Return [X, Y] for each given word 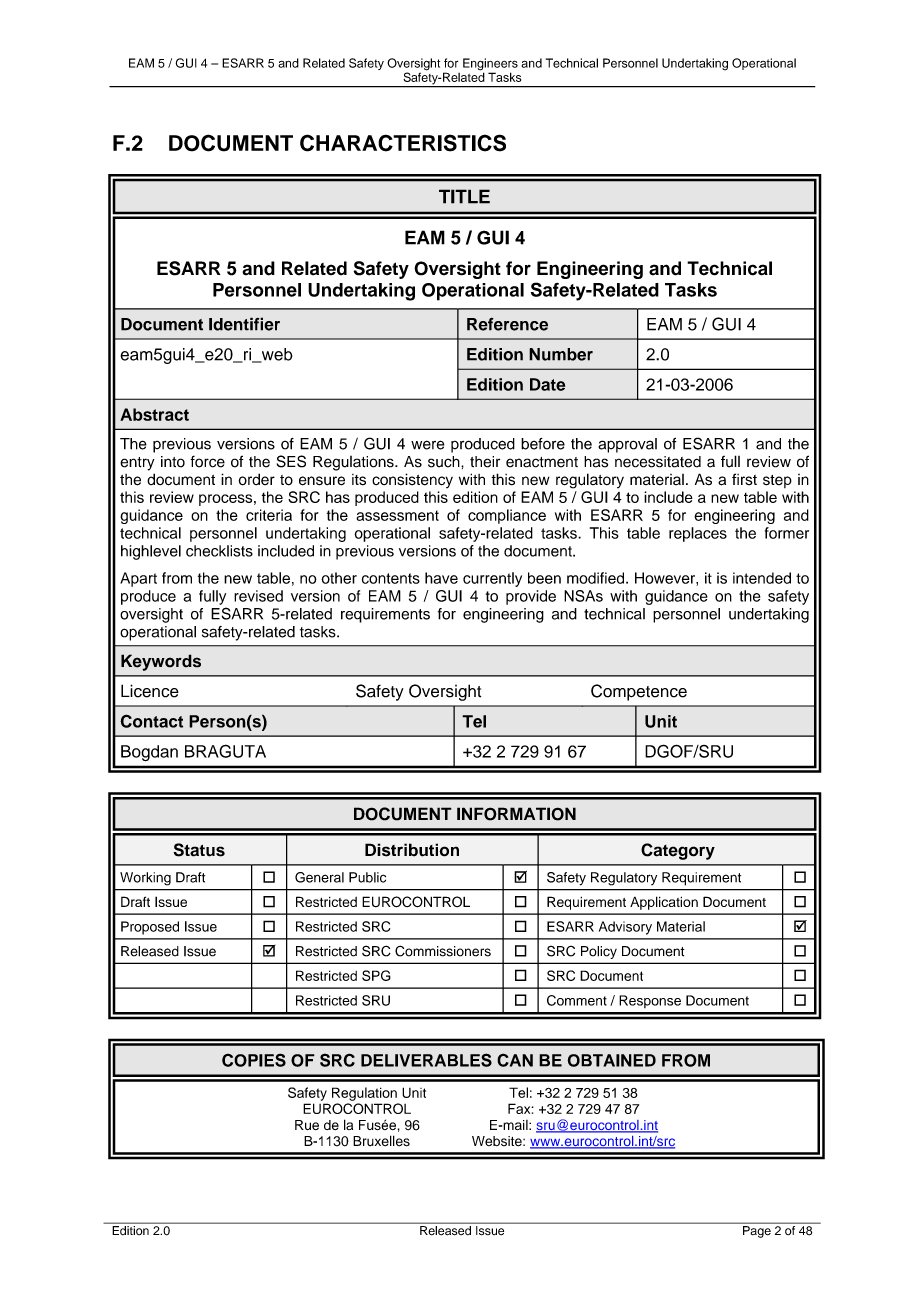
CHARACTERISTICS [403, 143]
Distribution [412, 850]
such [445, 462]
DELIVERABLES [426, 1060]
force [207, 461]
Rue [307, 1125]
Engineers [490, 65]
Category [678, 851]
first [744, 479]
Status [199, 850]
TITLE [464, 196]
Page [757, 1232]
